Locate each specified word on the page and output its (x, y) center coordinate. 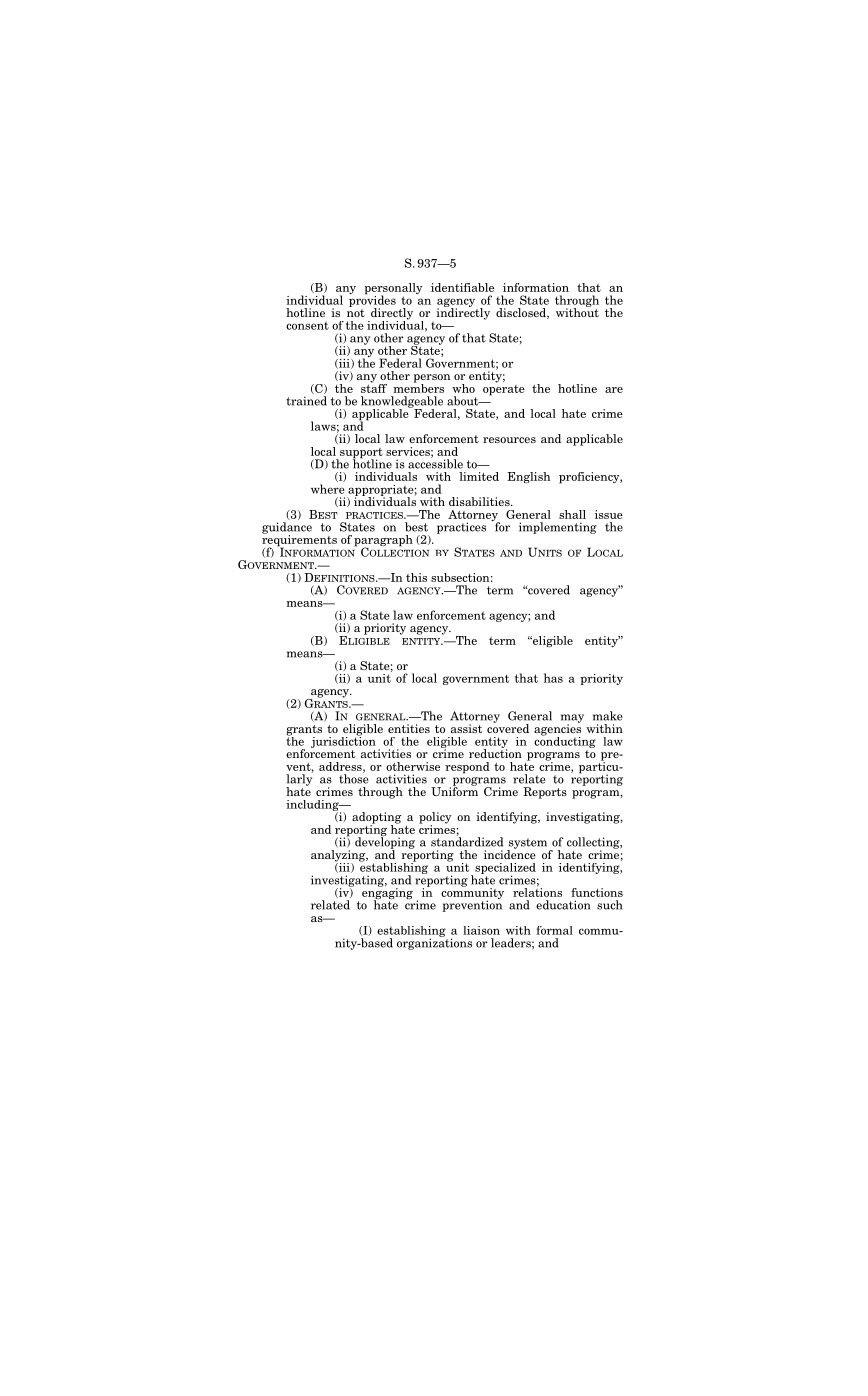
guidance (287, 529)
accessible (435, 463)
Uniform (454, 790)
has (553, 678)
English (528, 478)
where (328, 489)
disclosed (522, 313)
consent (307, 326)
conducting (565, 741)
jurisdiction (343, 741)
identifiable (462, 287)
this (416, 577)
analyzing (339, 857)
